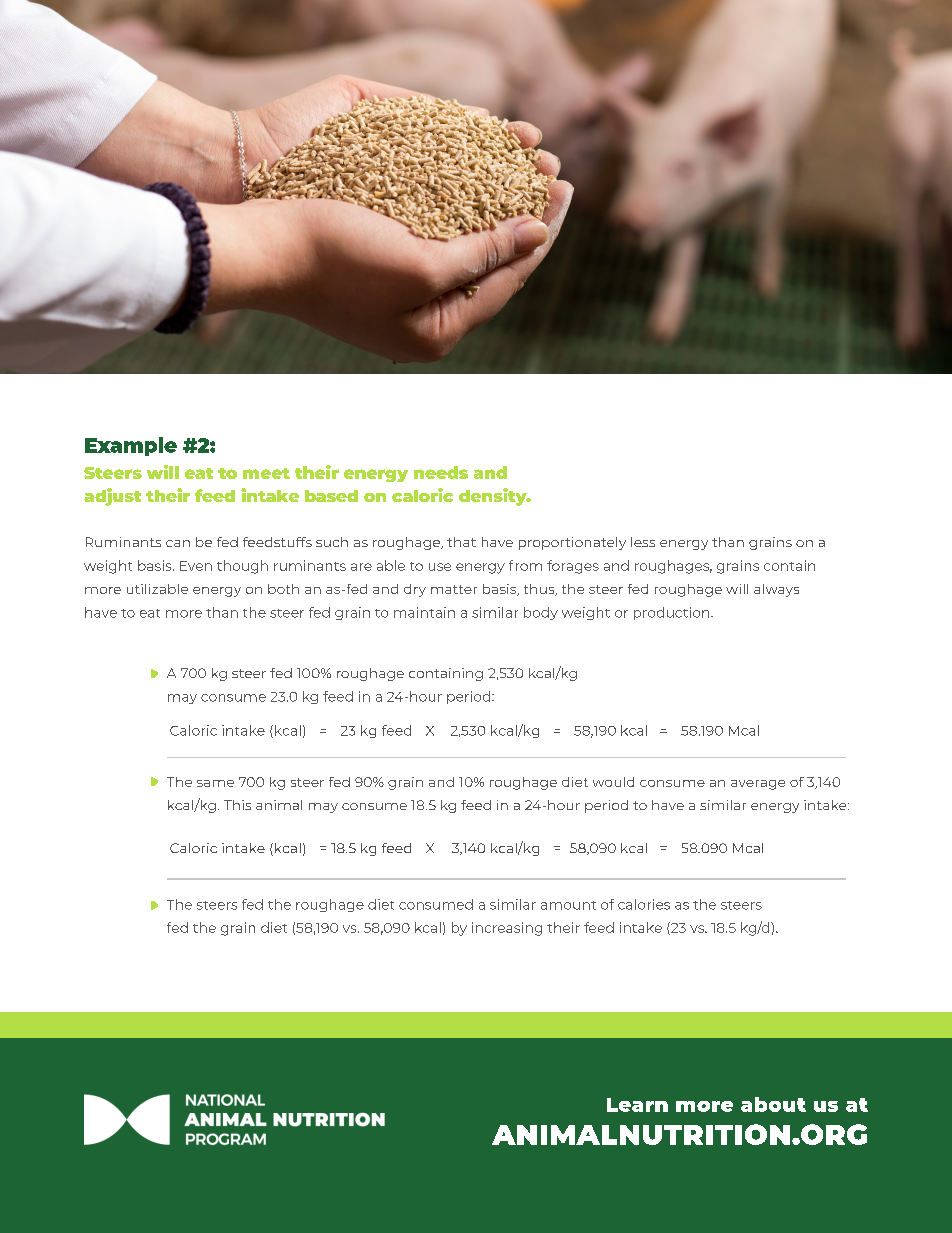  Describe the element at coordinates (507, 929) in the screenshot. I see `increasing` at that location.
